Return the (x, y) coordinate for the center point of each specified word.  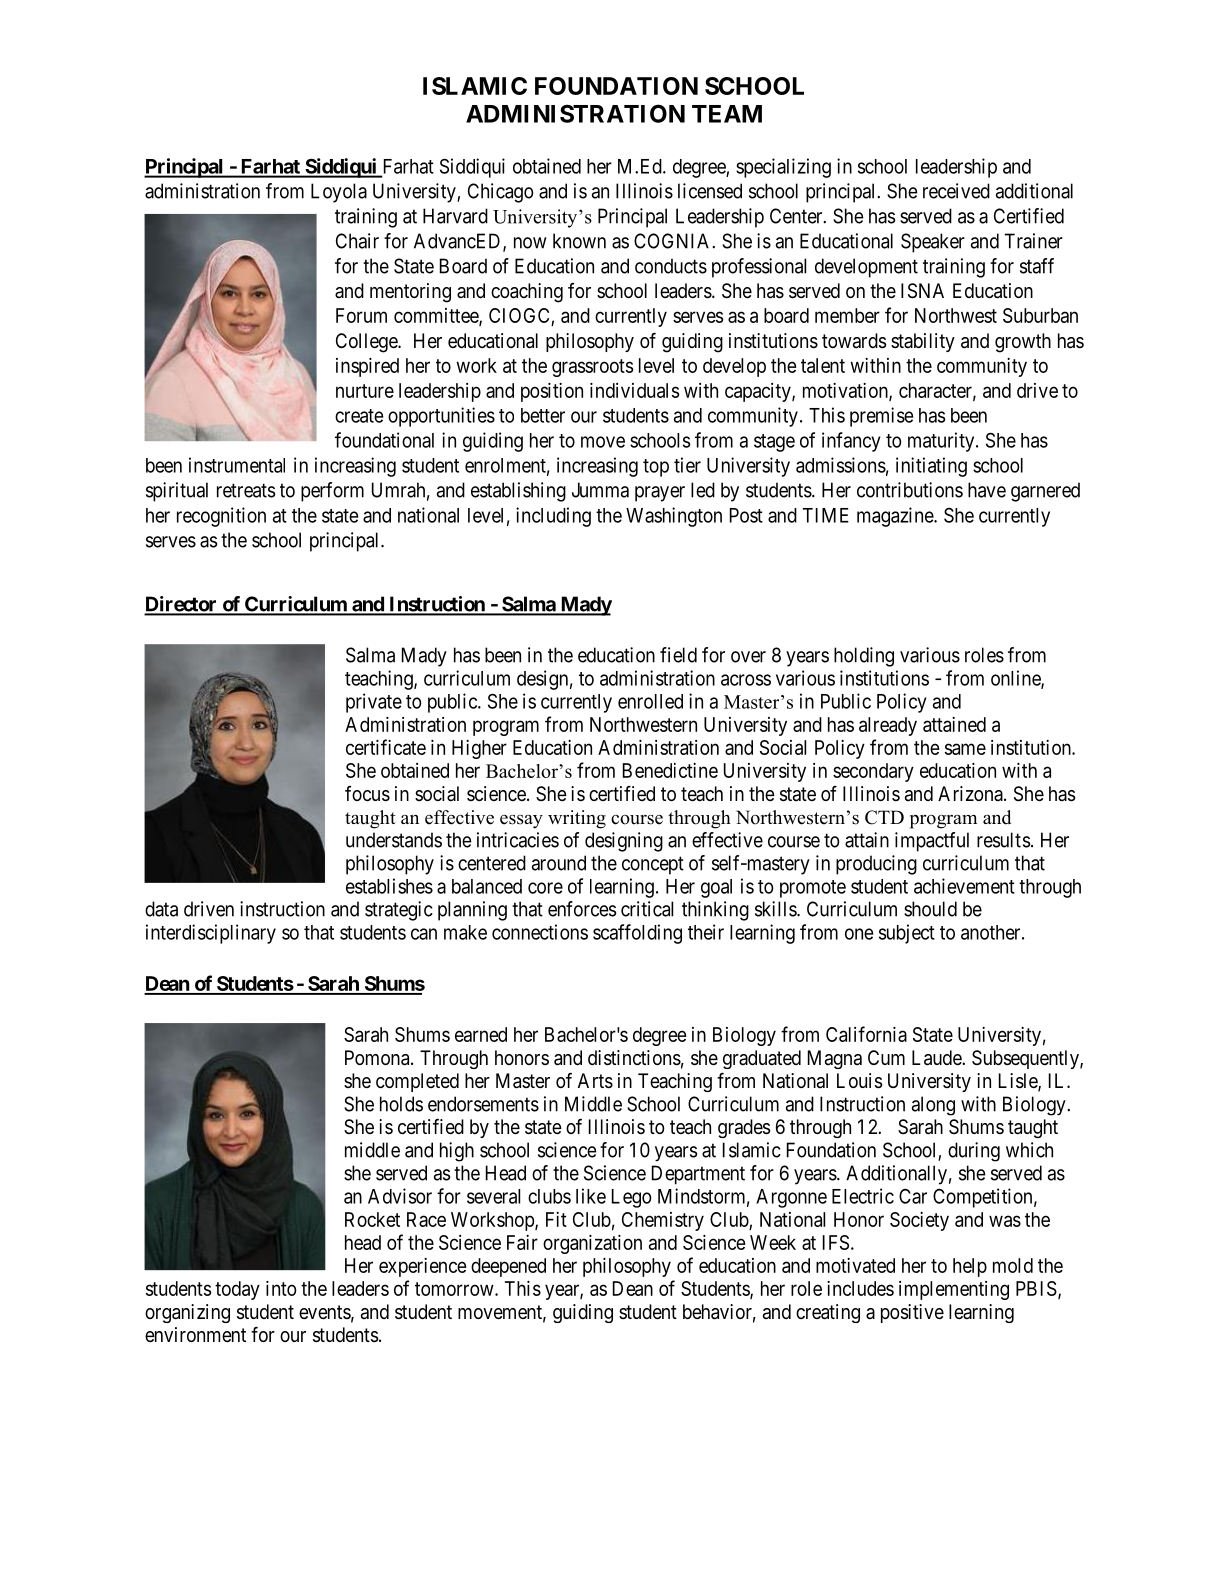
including (553, 517)
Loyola (339, 193)
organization (592, 1244)
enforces (582, 909)
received (956, 191)
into (281, 1288)
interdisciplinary (211, 934)
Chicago (501, 193)
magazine (896, 517)
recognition (221, 517)
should (930, 909)
